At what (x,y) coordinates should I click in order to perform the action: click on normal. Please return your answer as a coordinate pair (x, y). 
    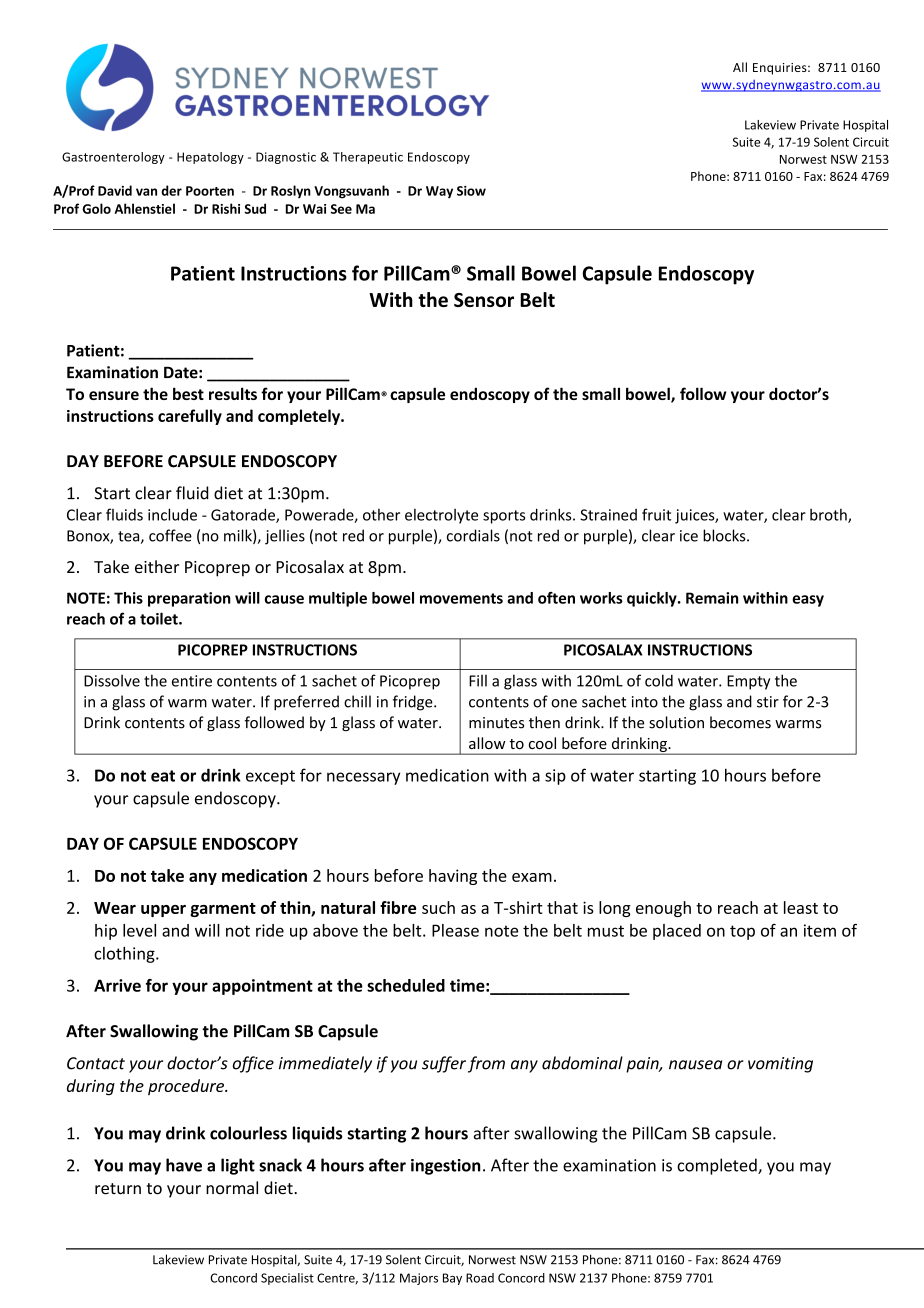
    Looking at the image, I should click on (232, 1188).
